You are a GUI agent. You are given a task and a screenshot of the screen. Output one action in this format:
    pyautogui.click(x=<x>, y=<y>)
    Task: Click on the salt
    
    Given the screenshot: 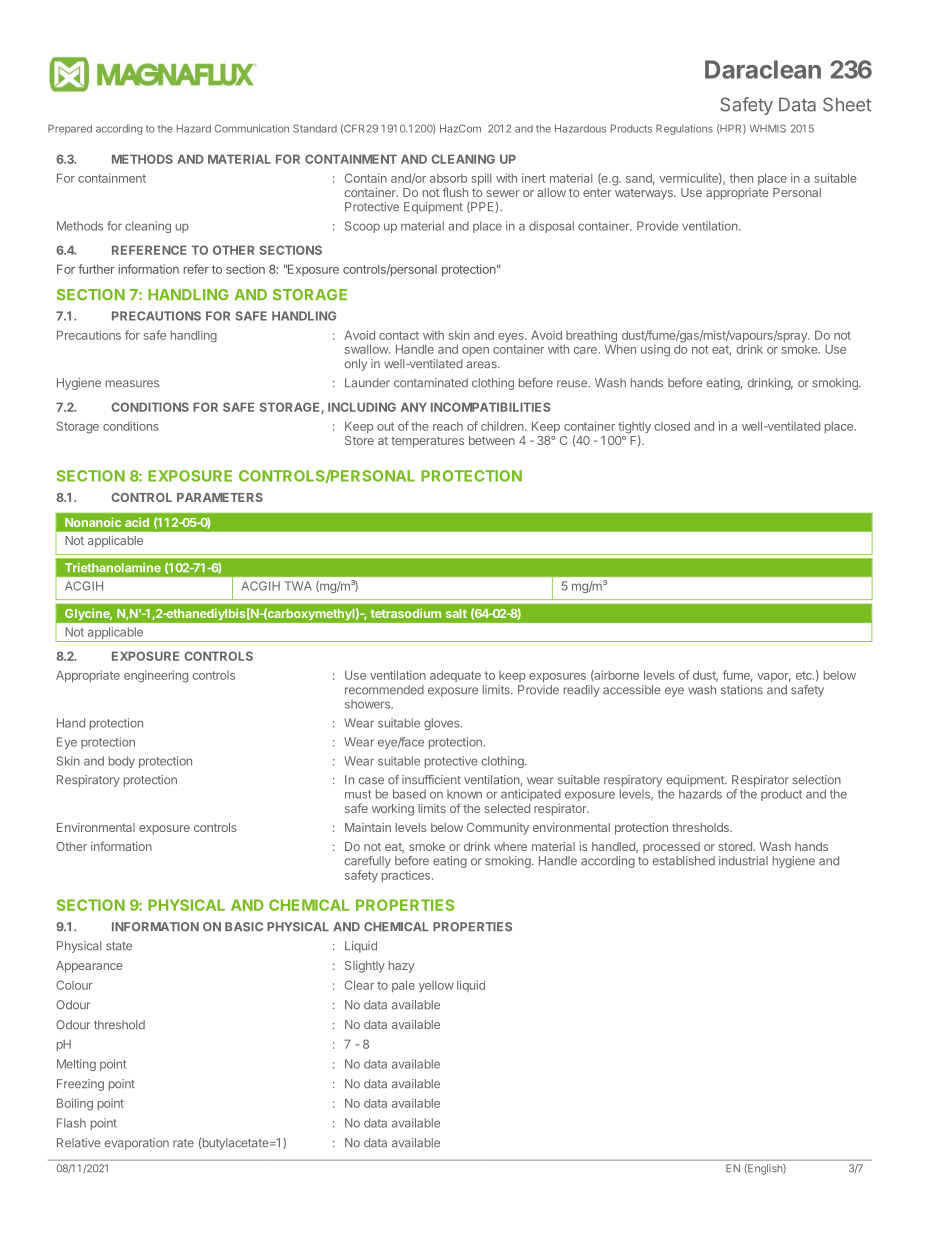 What is the action you would take?
    pyautogui.click(x=456, y=613)
